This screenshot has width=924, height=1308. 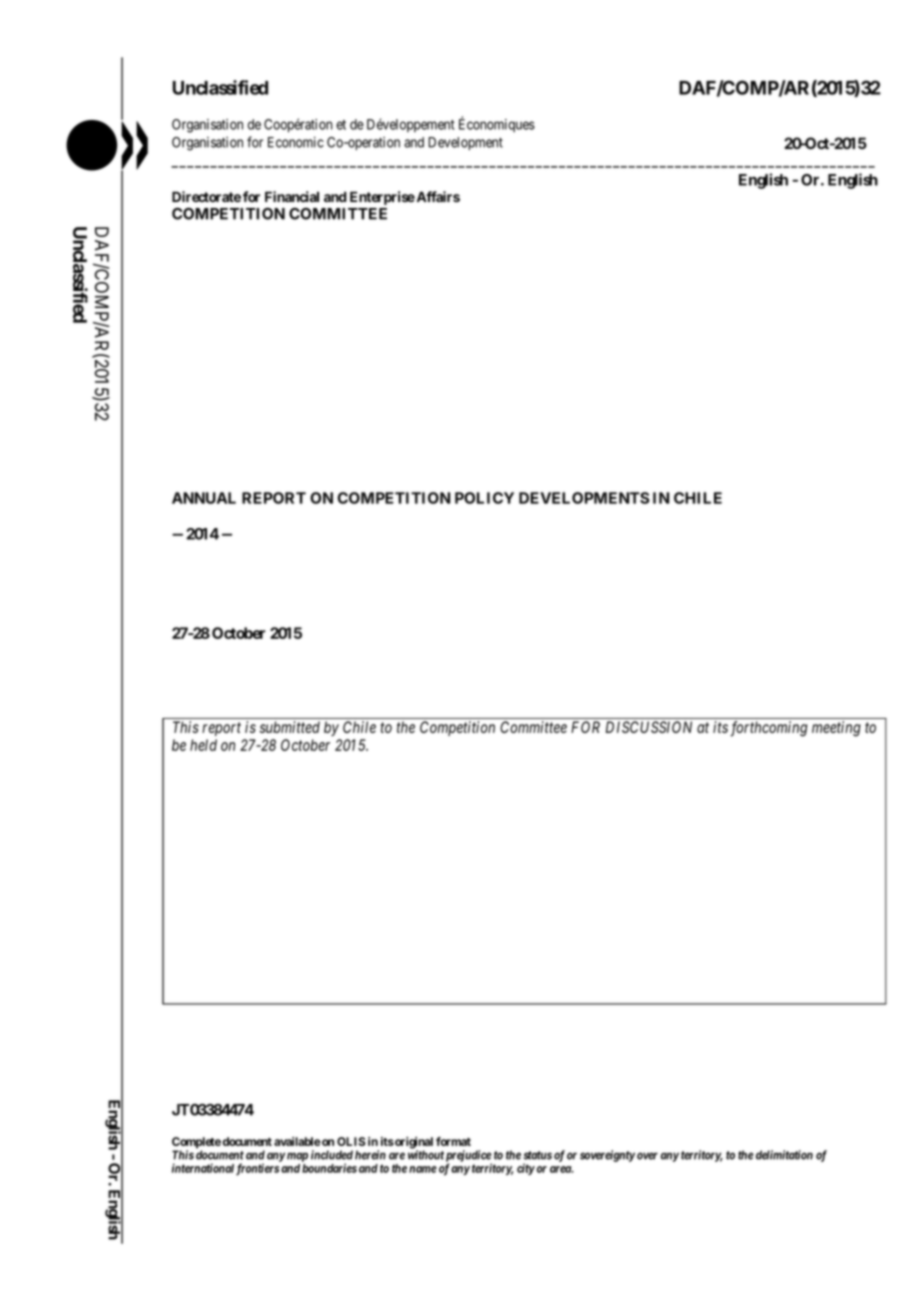 I want to click on city, so click(x=526, y=1169).
